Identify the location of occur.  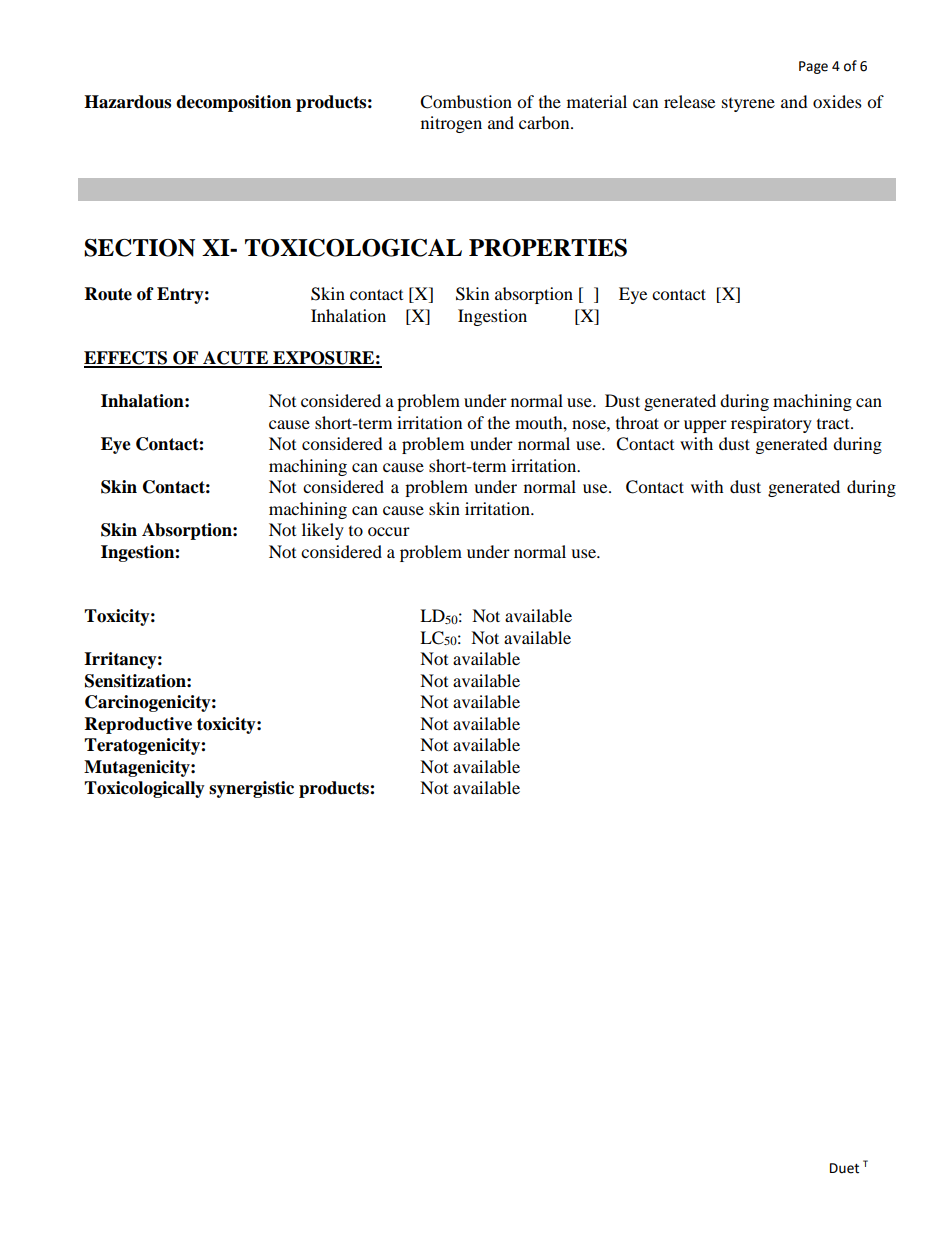
(389, 531).
